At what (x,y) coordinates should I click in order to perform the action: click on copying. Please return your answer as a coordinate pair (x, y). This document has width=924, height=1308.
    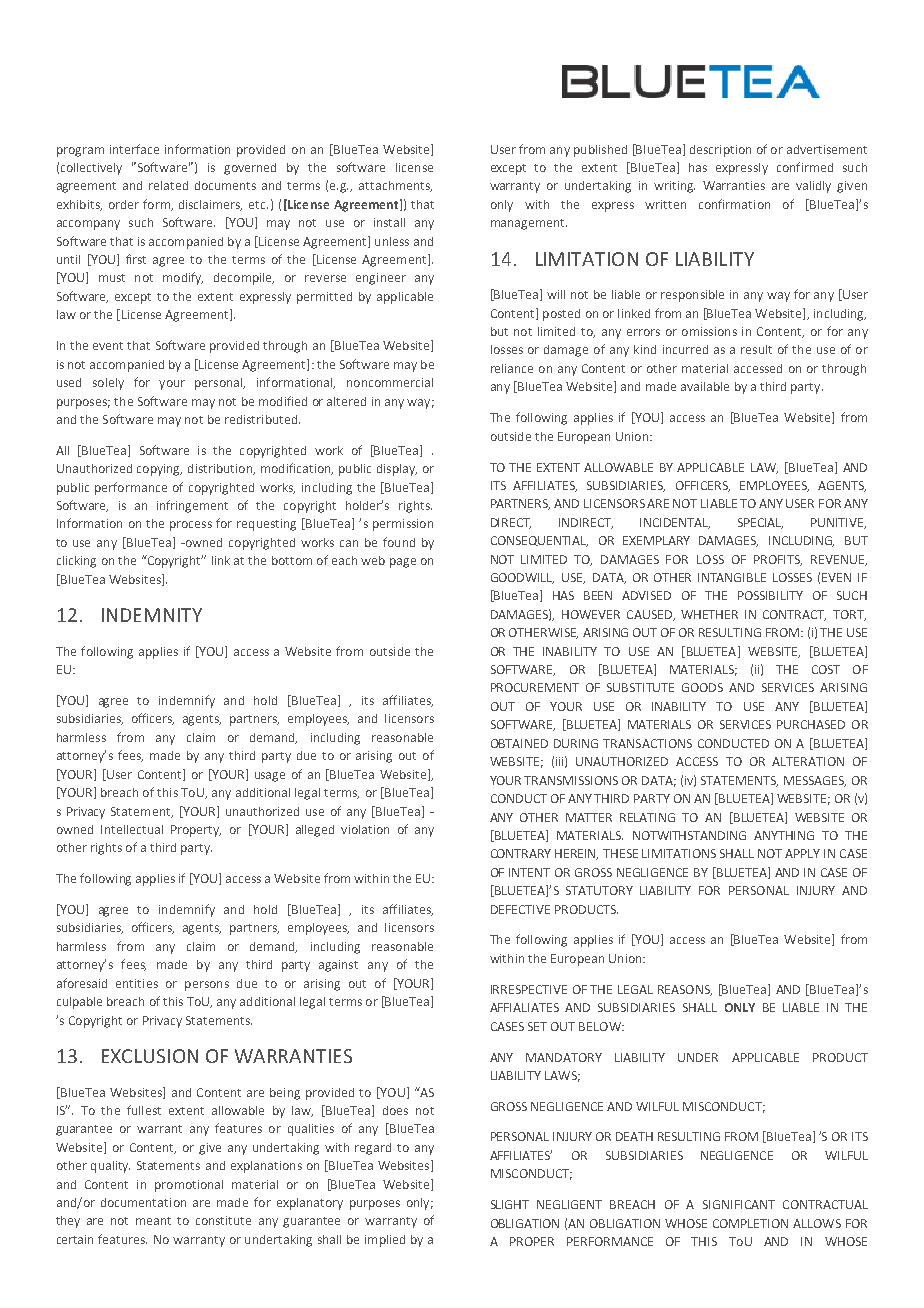
    Looking at the image, I should click on (159, 470).
